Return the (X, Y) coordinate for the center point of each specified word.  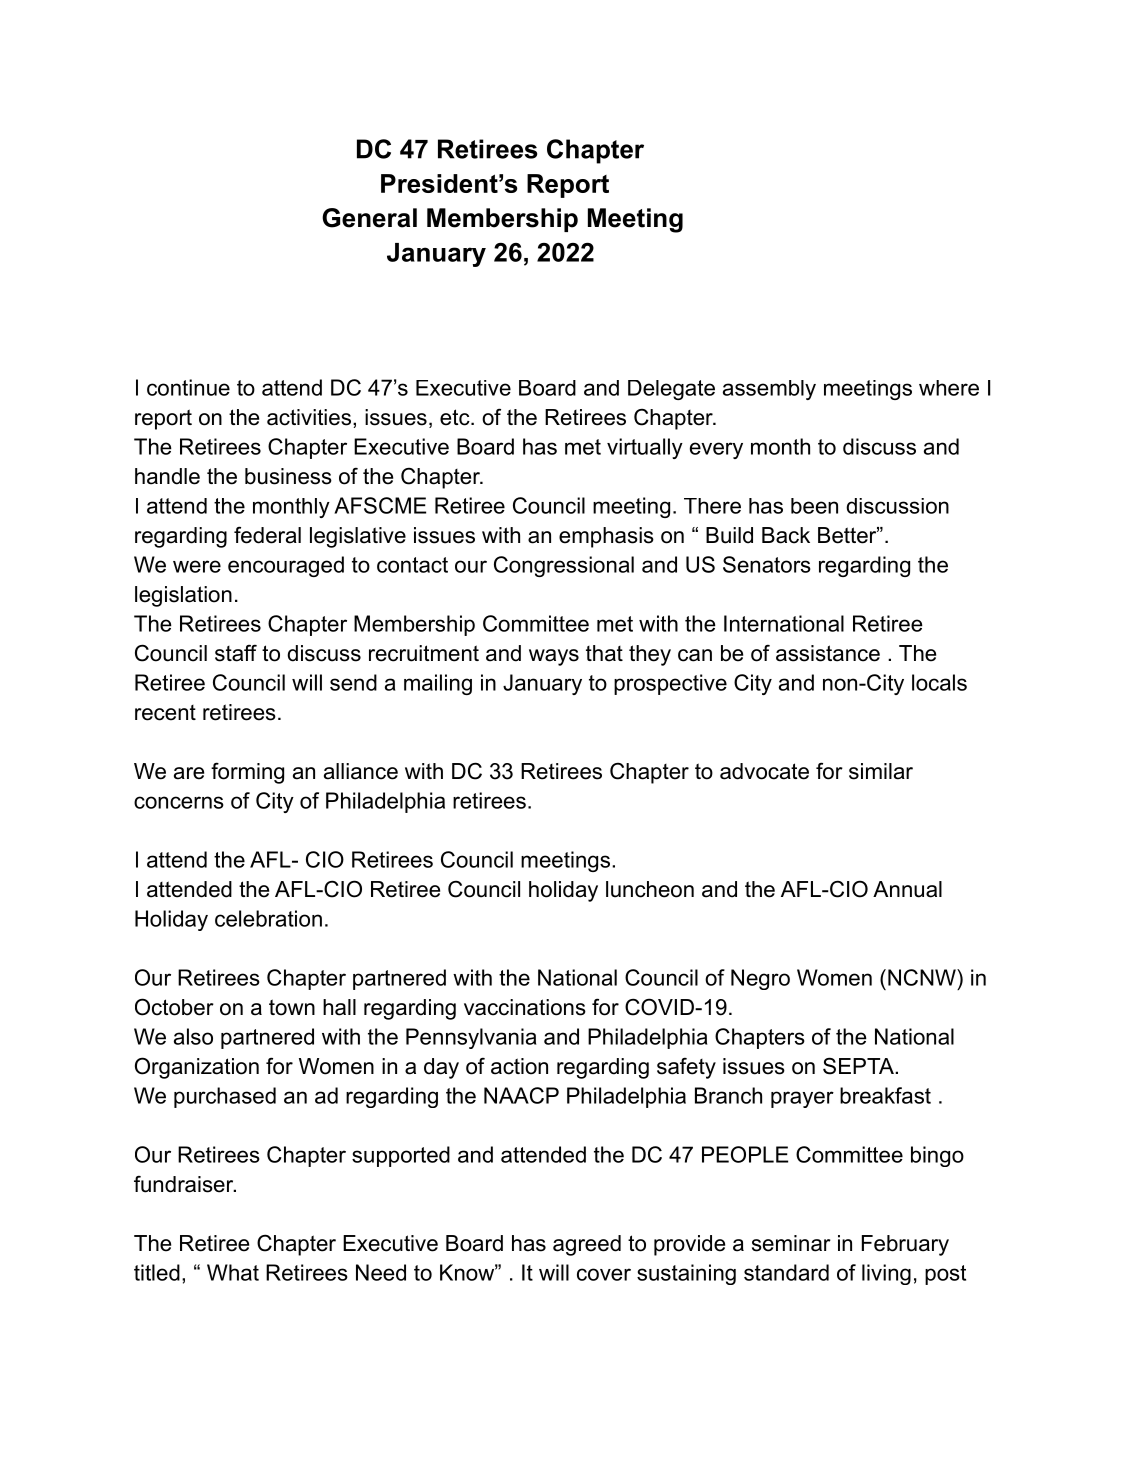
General (369, 218)
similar (881, 771)
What (233, 1272)
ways (554, 657)
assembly (769, 390)
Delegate (671, 390)
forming (247, 773)
